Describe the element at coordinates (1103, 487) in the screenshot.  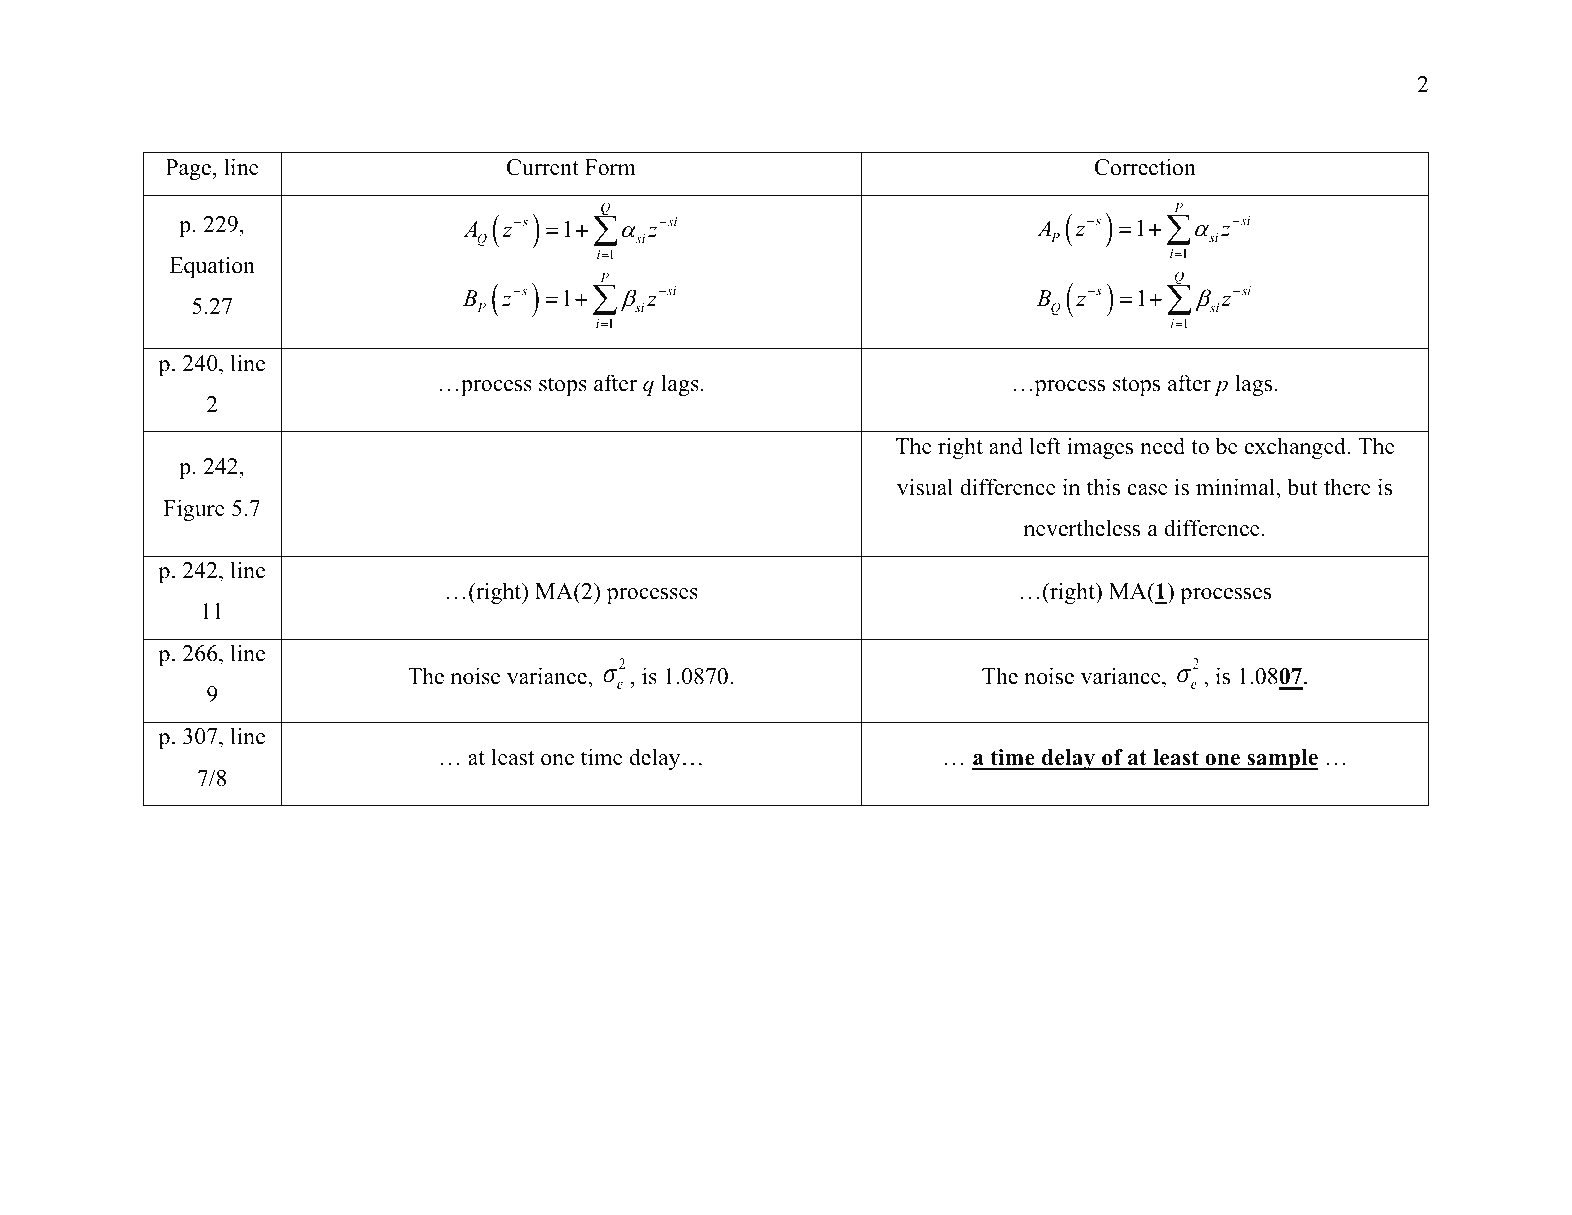
I see `this` at that location.
